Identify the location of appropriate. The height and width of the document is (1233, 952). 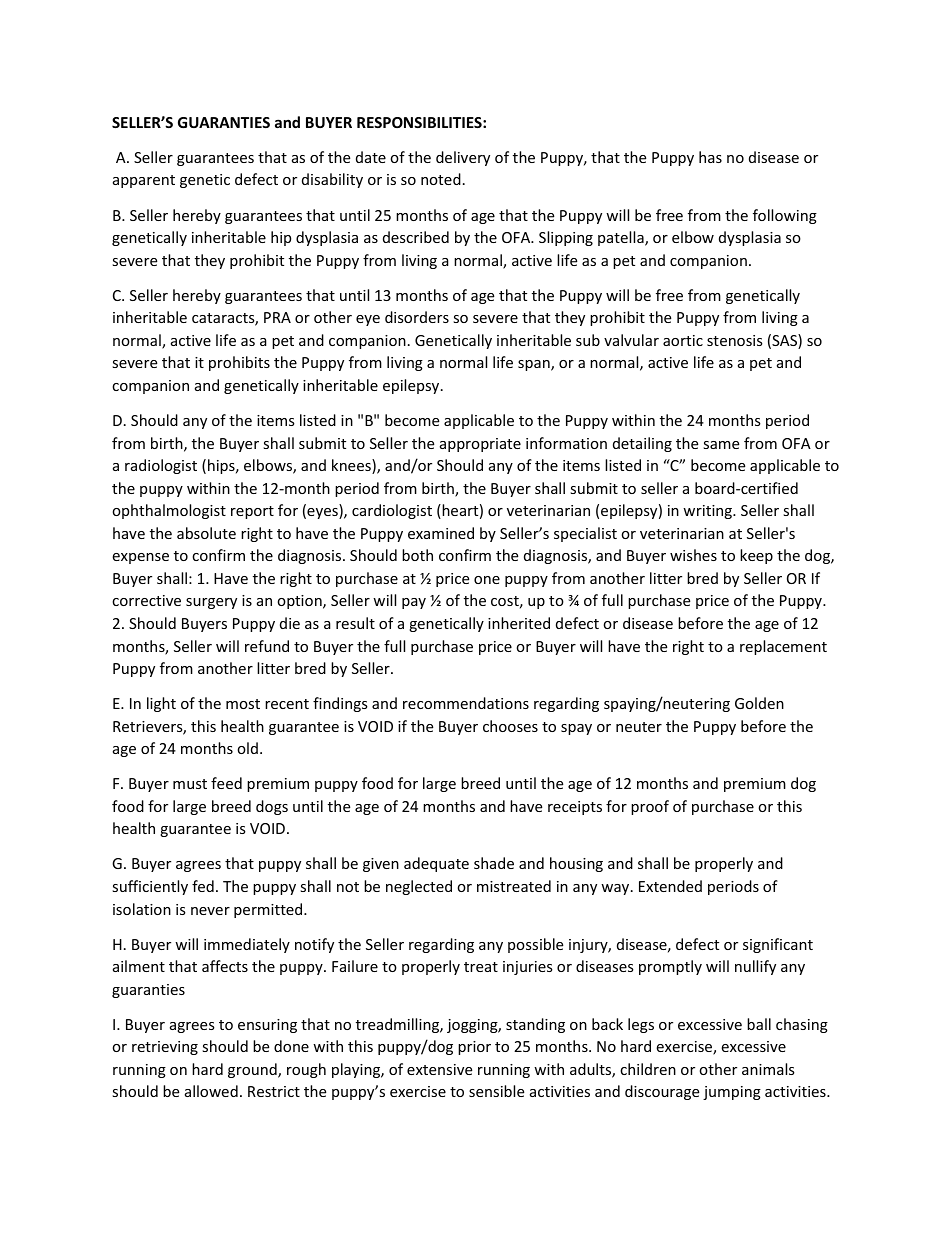
(480, 445).
